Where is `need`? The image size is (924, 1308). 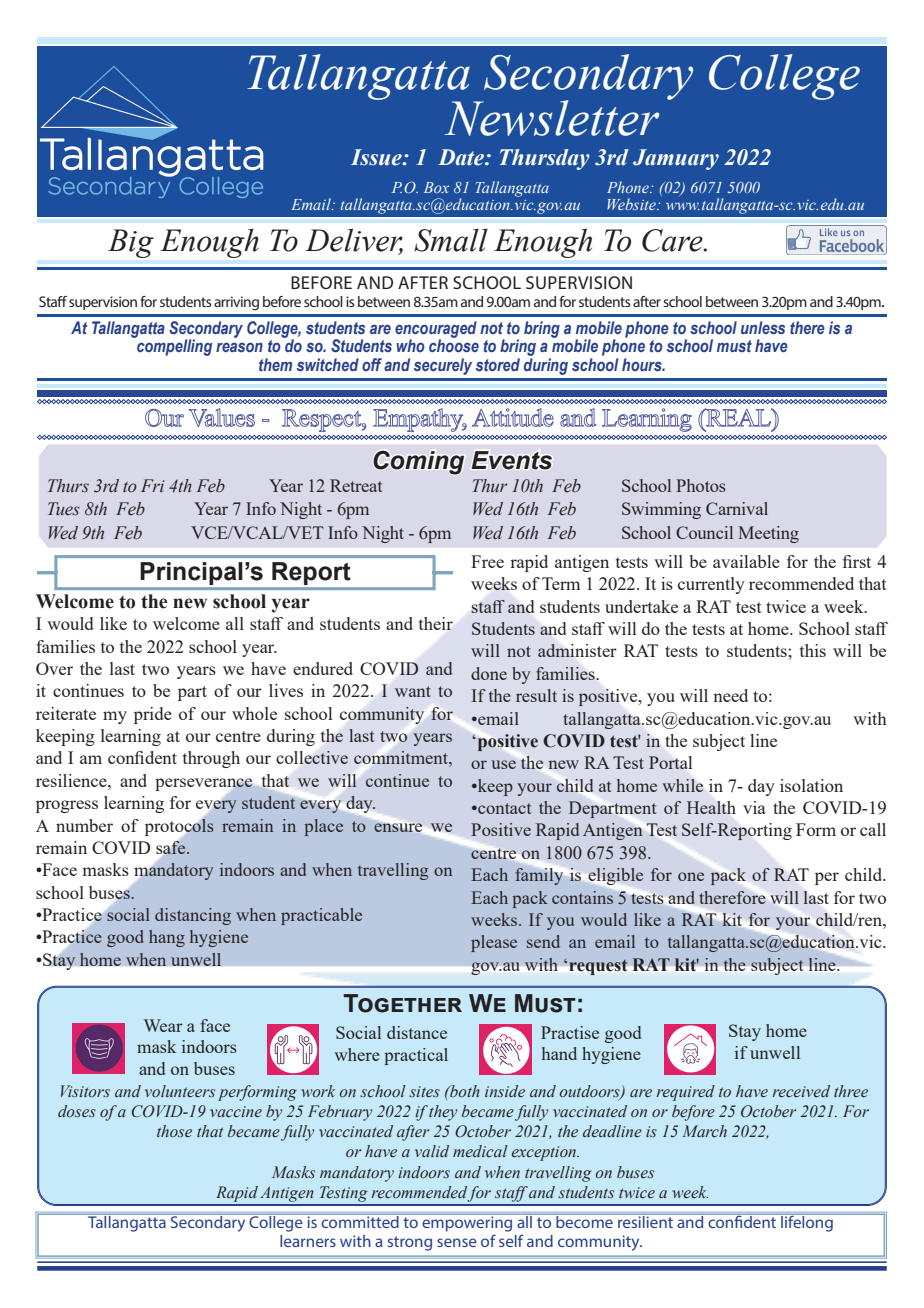 need is located at coordinates (730, 695).
